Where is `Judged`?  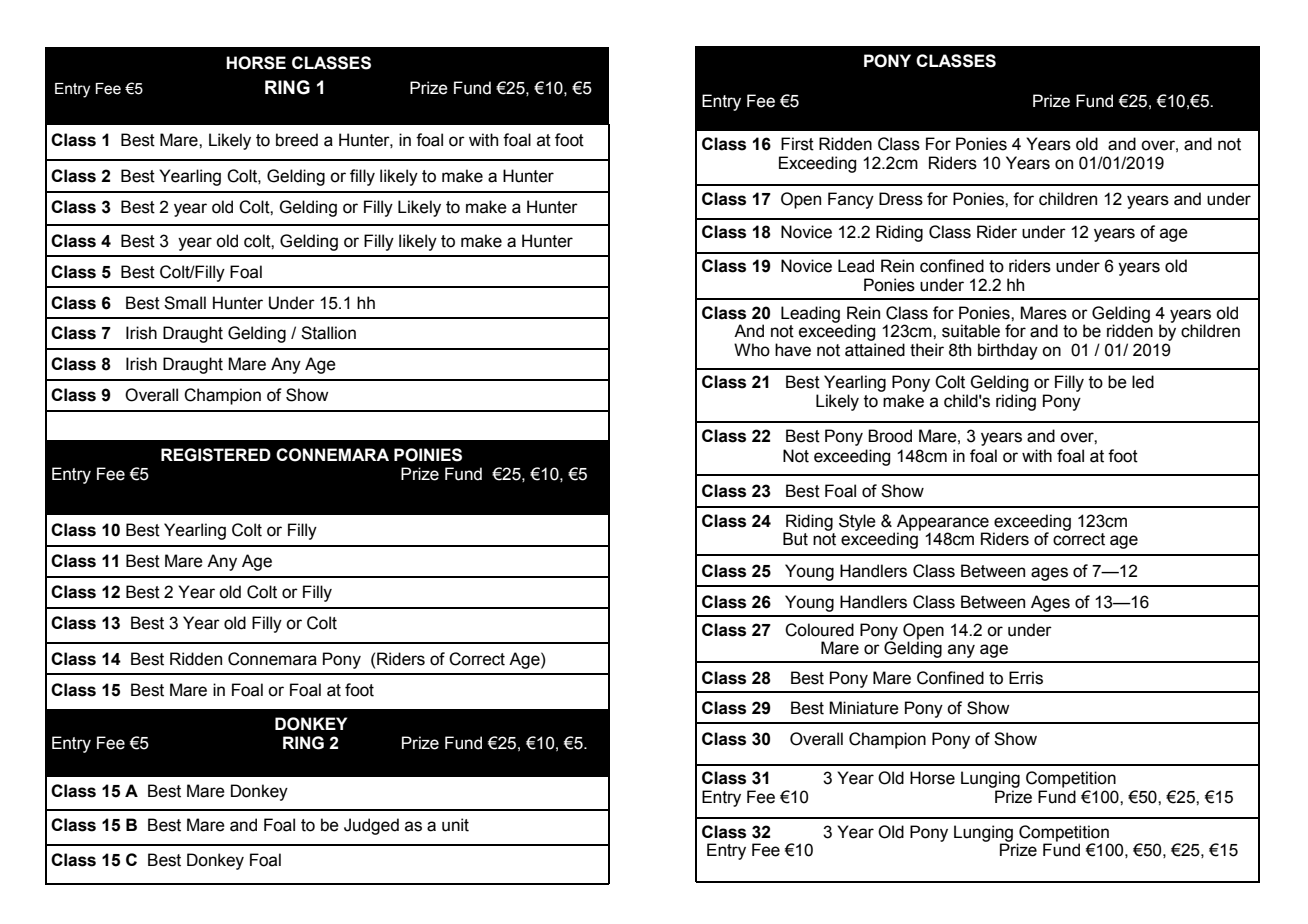
Judged is located at coordinates (371, 826).
